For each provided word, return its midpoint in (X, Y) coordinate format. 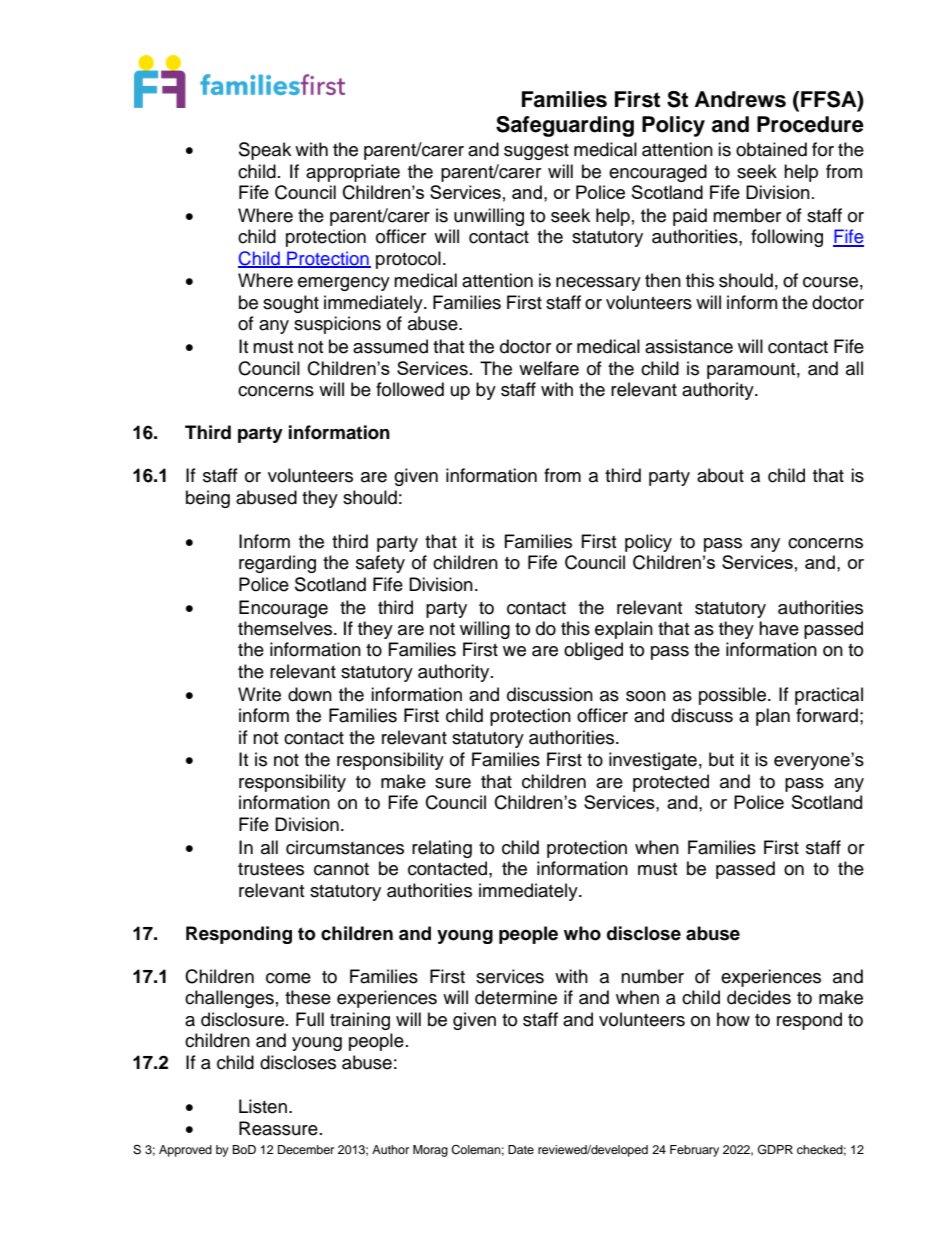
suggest (536, 152)
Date (521, 1149)
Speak (265, 151)
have (779, 628)
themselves (286, 628)
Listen (263, 1106)
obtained (771, 149)
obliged (593, 651)
